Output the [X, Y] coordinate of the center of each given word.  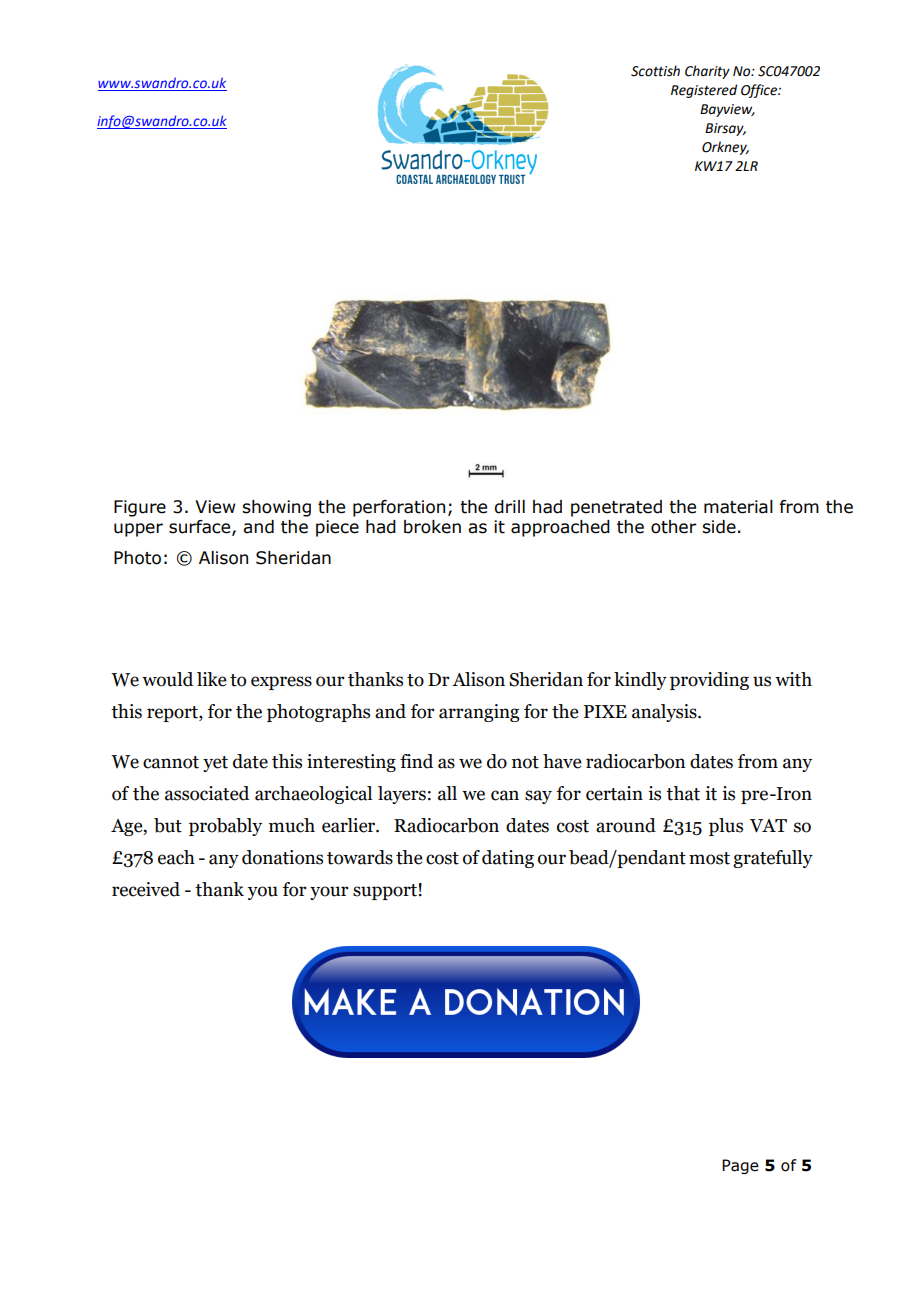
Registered [704, 91]
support [385, 892]
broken [432, 527]
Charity [707, 72]
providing [709, 681]
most [709, 858]
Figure [140, 508]
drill [509, 507]
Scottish [655, 71]
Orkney [725, 148]
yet [215, 764]
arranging [479, 713]
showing [276, 508]
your [329, 893]
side [719, 527]
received [146, 889]
